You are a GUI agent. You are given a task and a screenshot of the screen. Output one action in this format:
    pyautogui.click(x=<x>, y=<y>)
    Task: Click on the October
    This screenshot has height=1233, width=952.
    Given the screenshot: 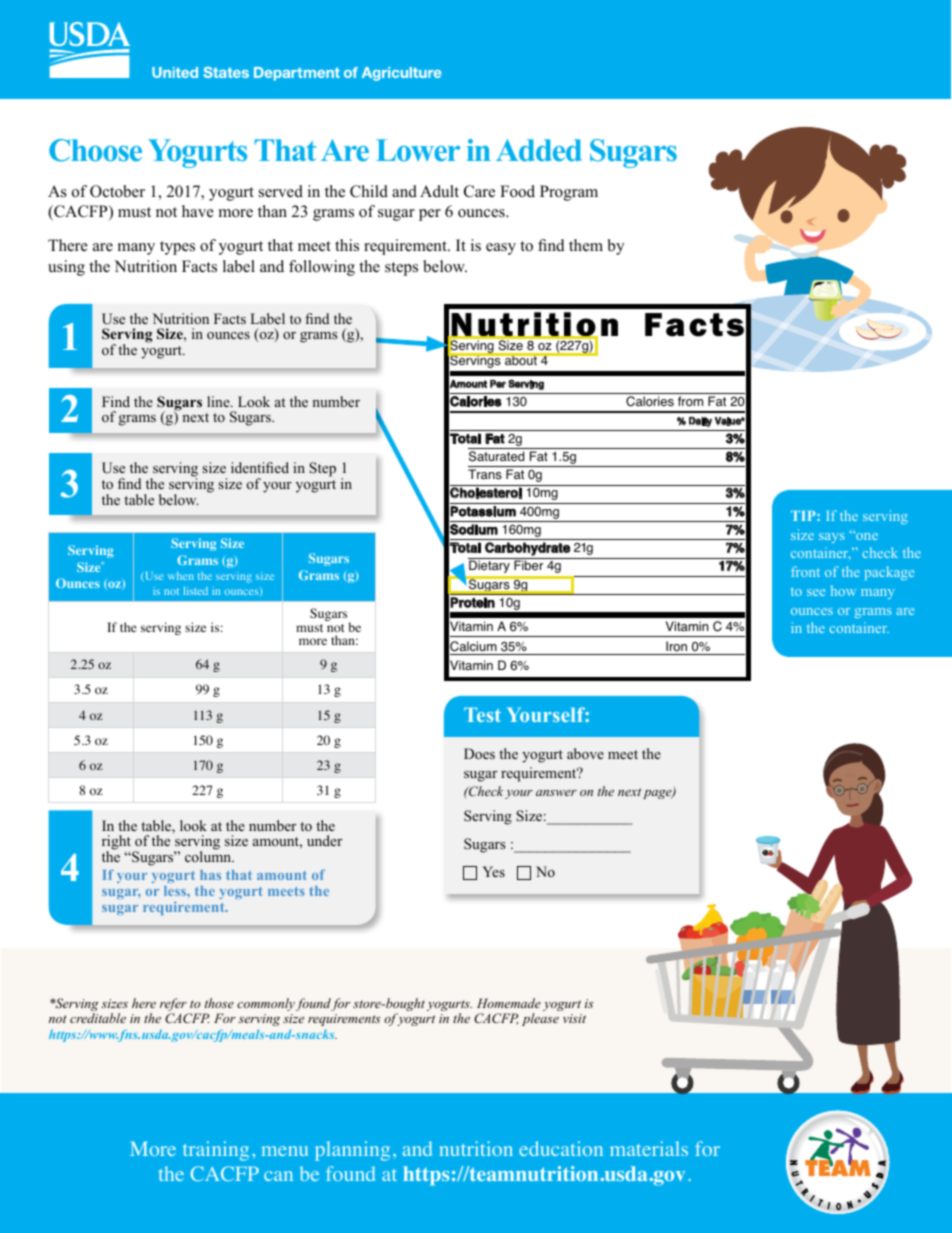 What is the action you would take?
    pyautogui.click(x=117, y=191)
